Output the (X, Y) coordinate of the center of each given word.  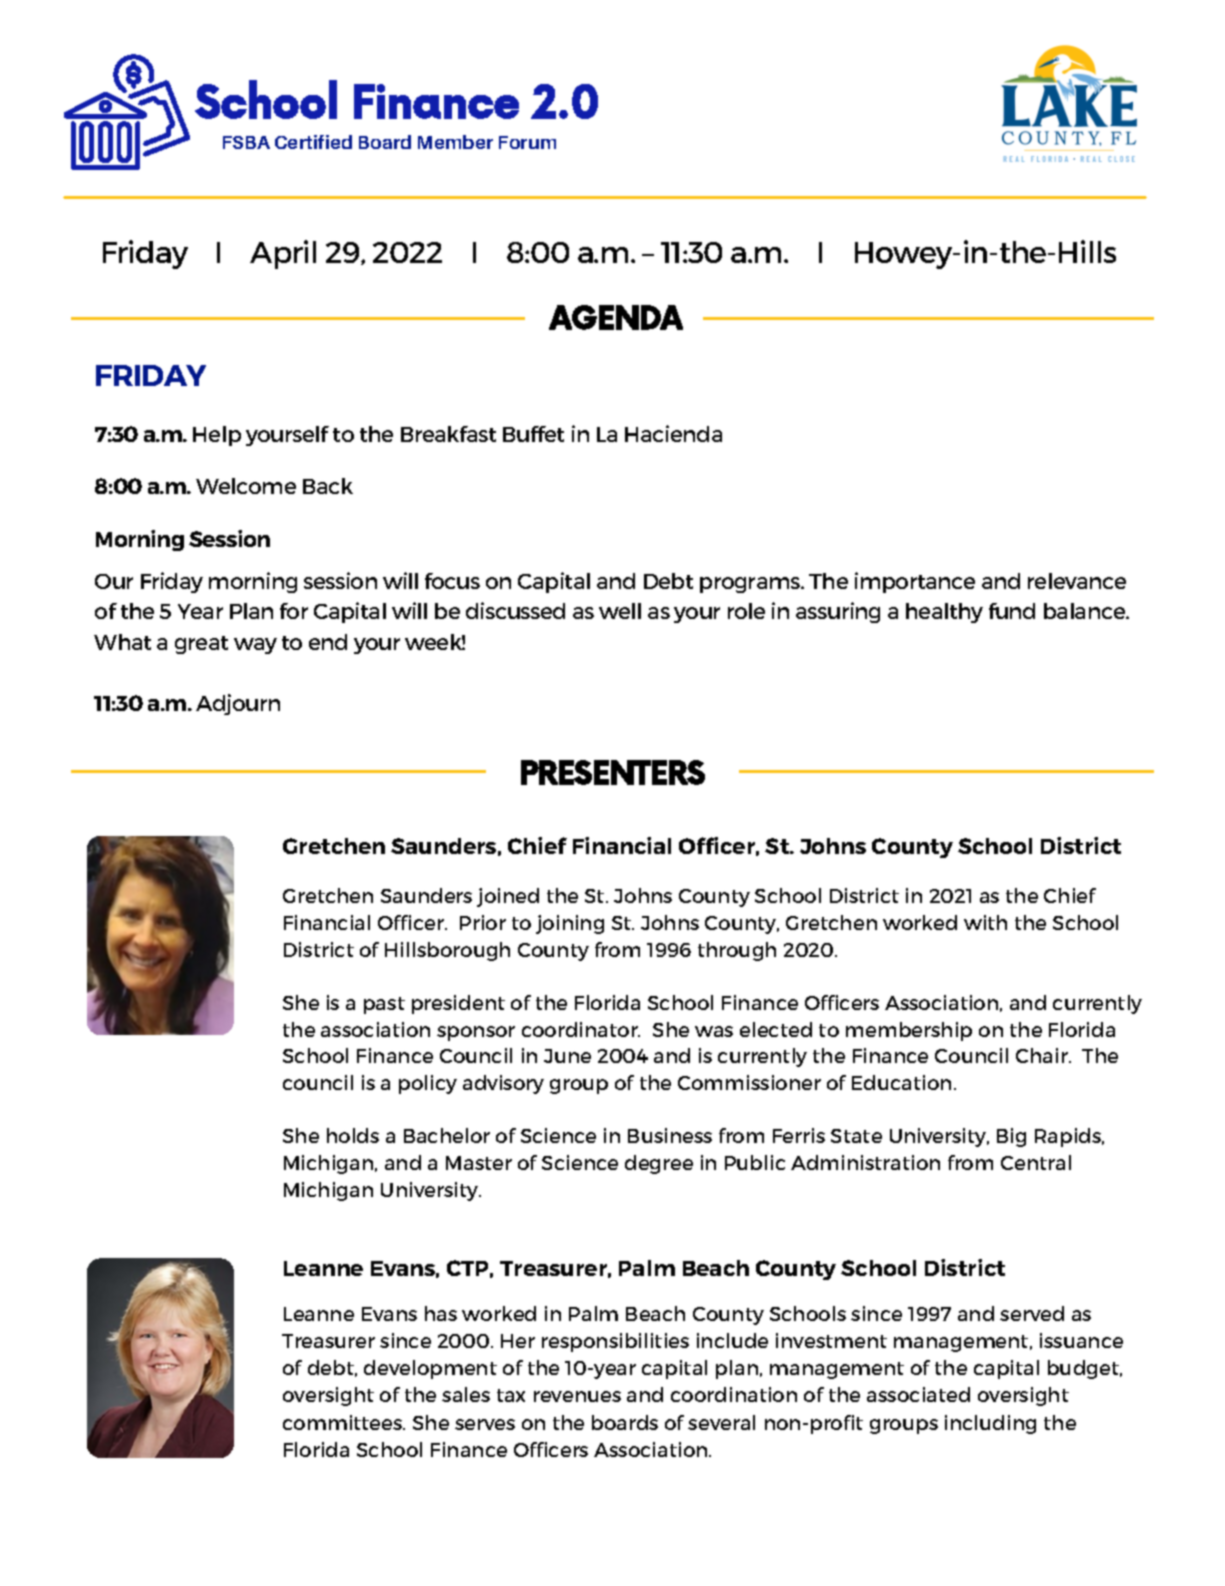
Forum (527, 142)
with (985, 922)
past (384, 1005)
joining (570, 924)
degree (659, 1164)
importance (915, 582)
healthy (944, 613)
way (255, 646)
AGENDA (616, 317)
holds (353, 1135)
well (620, 611)
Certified (313, 142)
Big (1011, 1137)
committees (344, 1422)
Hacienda (673, 433)
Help (217, 436)
